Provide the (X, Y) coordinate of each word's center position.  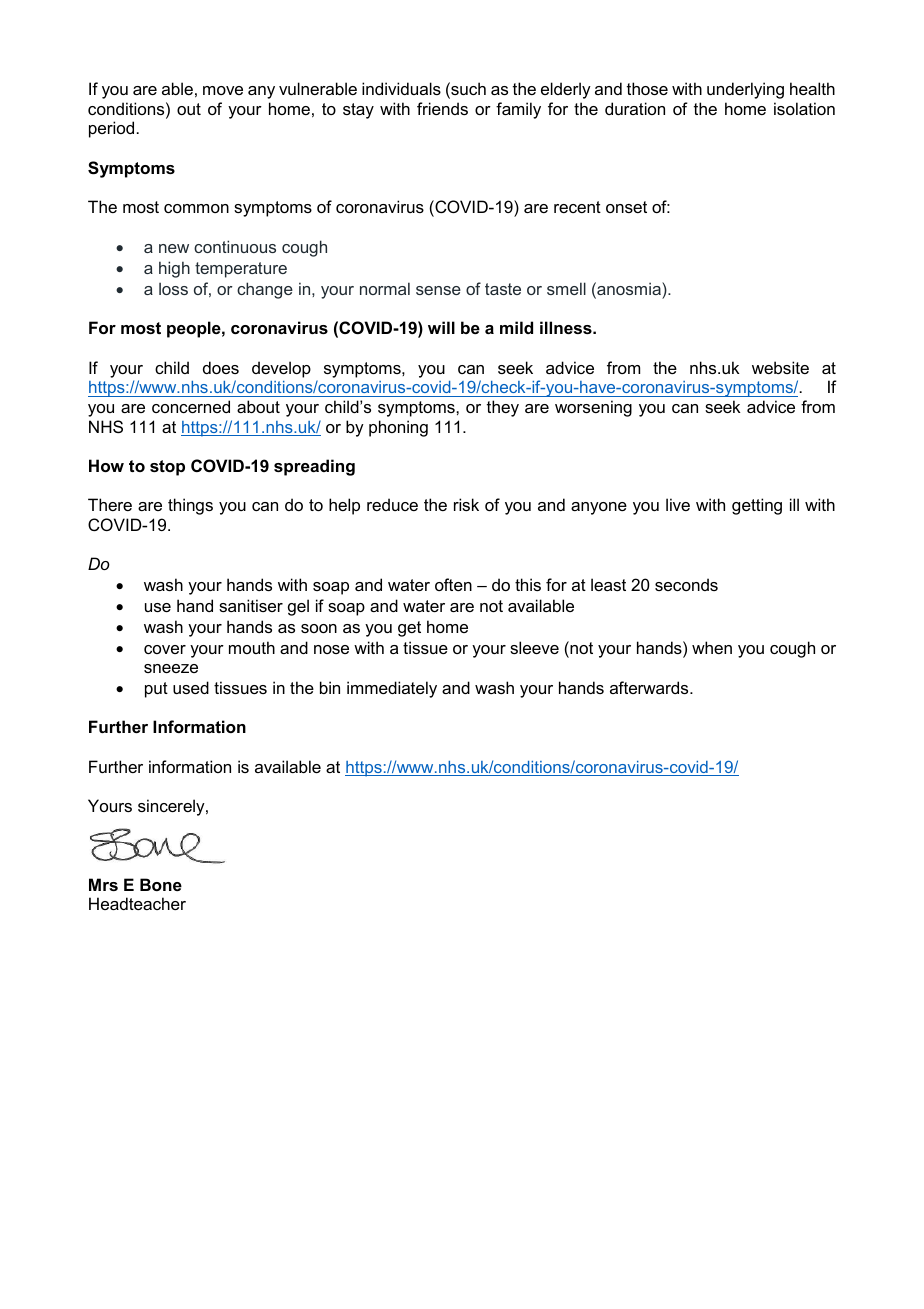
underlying (745, 90)
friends (442, 108)
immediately (392, 689)
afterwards (650, 687)
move (223, 90)
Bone (161, 884)
